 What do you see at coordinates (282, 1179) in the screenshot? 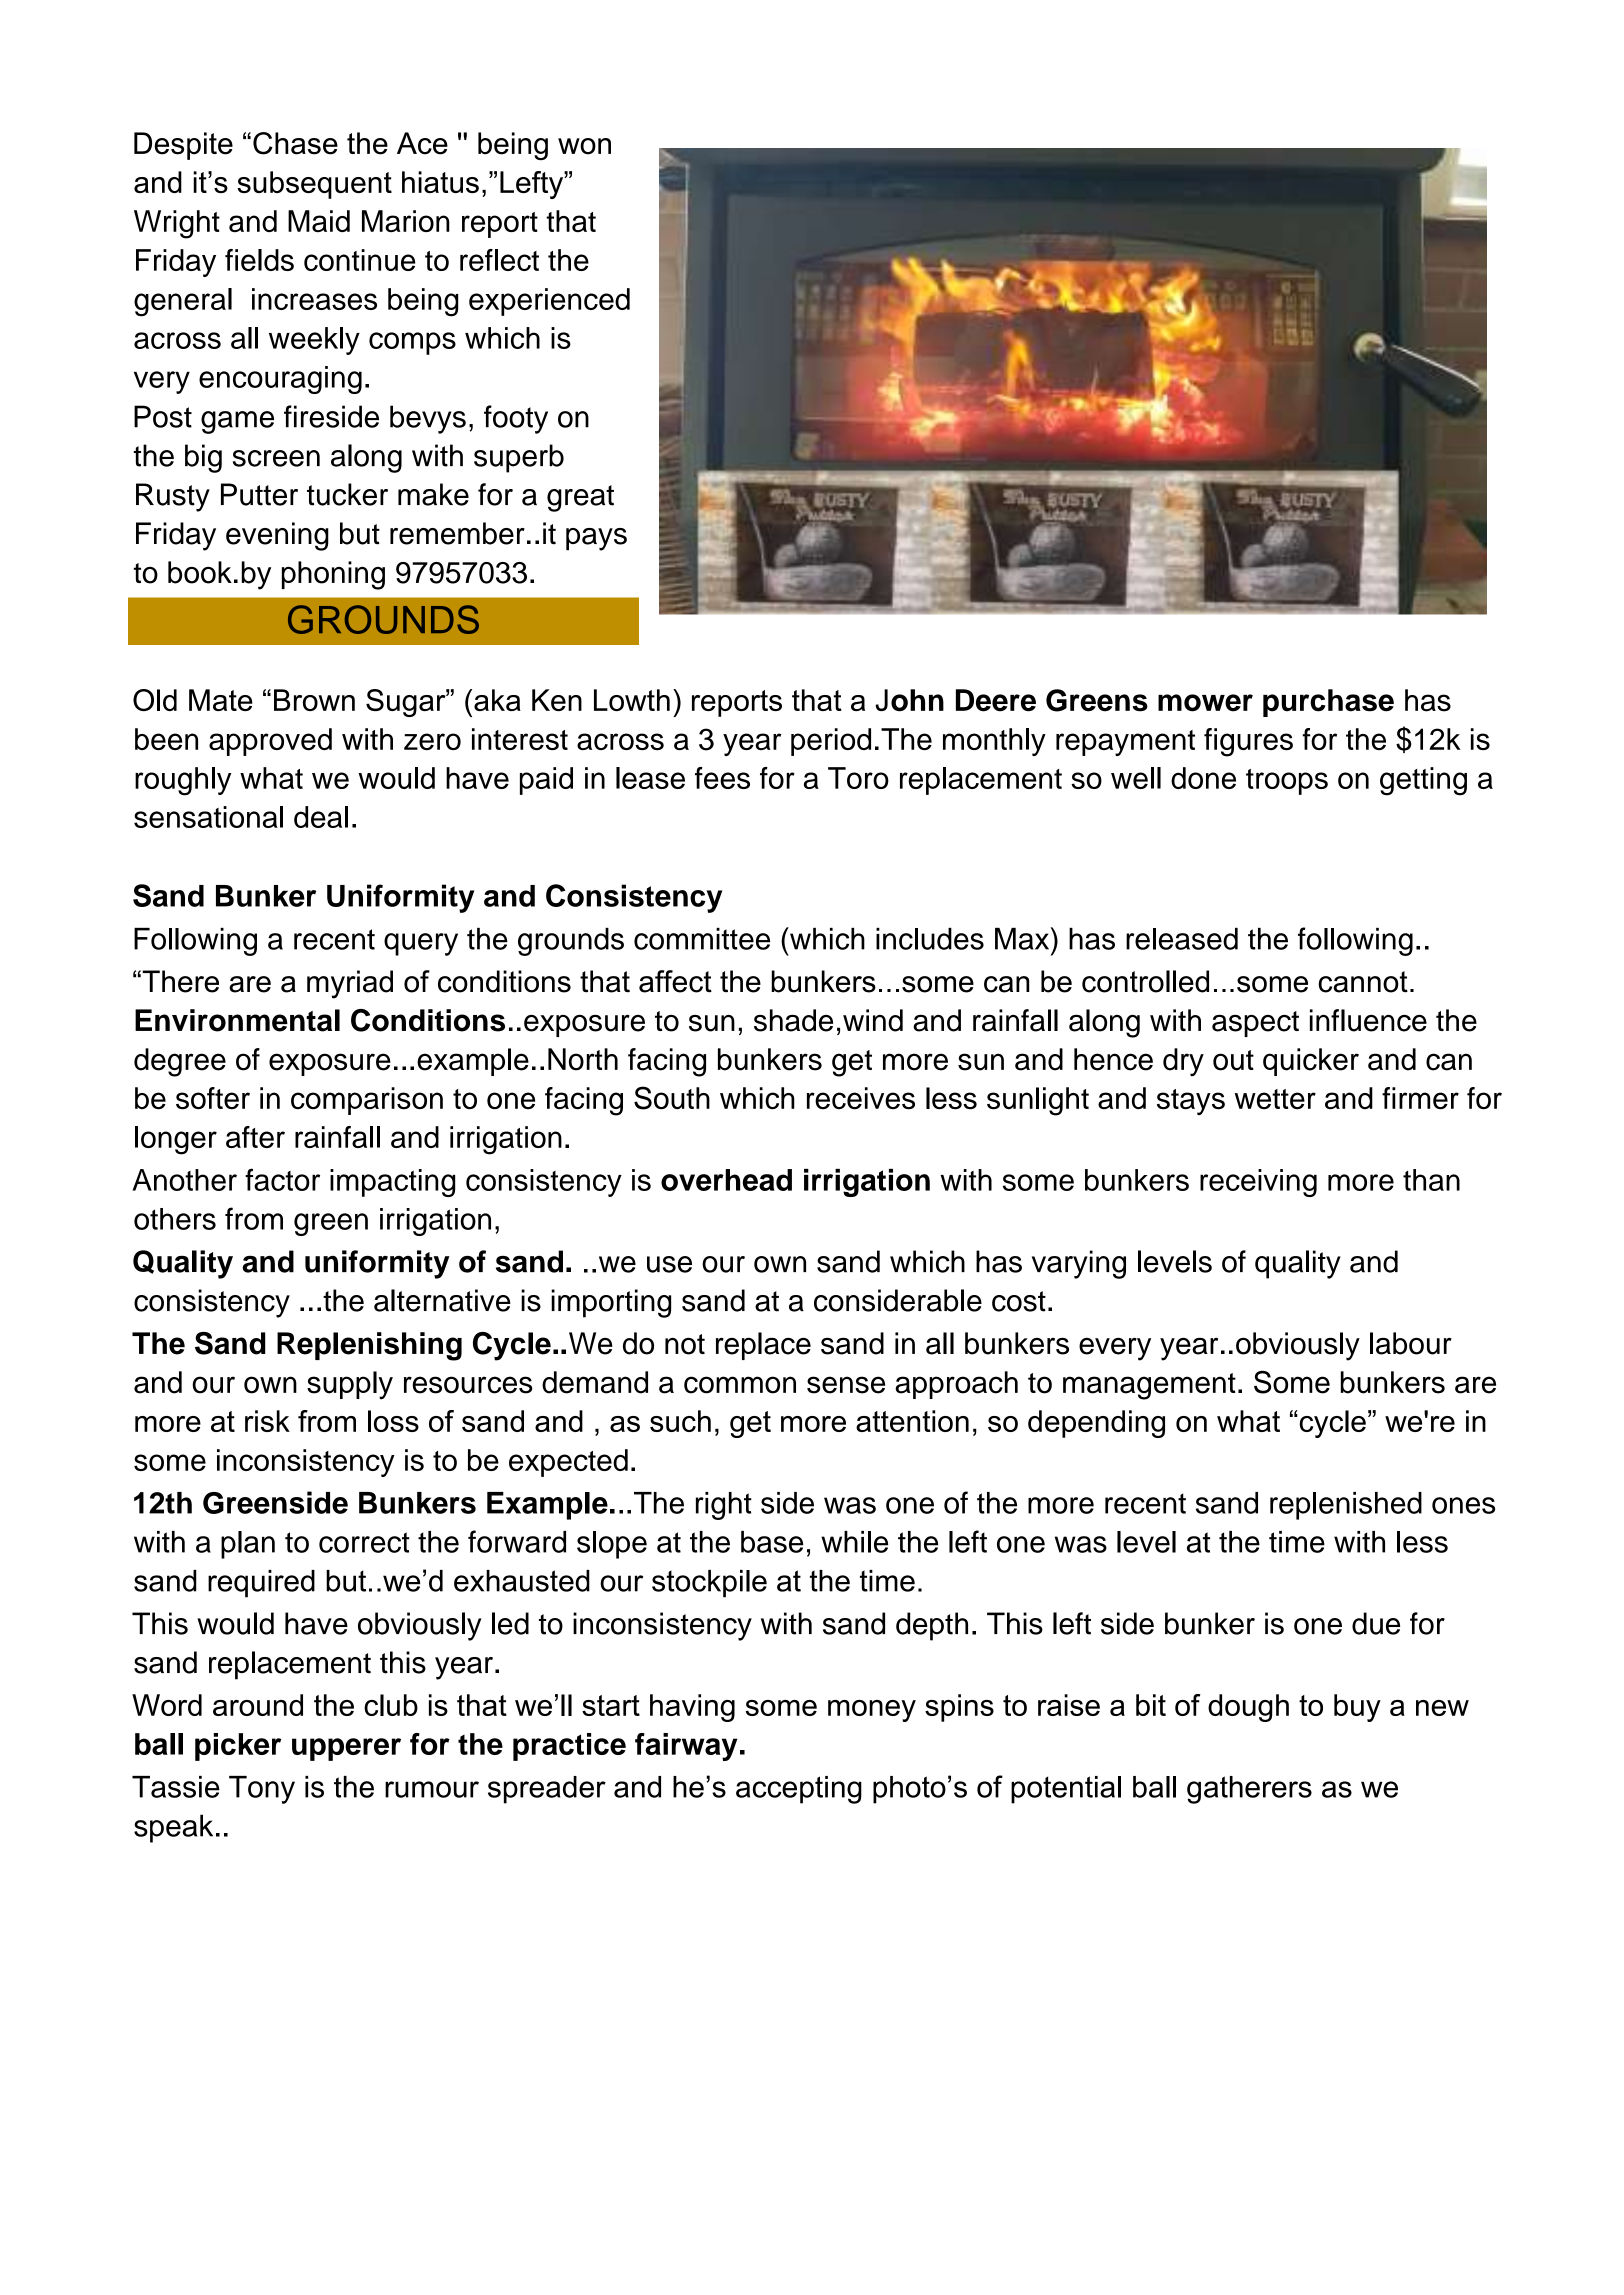
I see `factor` at bounding box center [282, 1179].
